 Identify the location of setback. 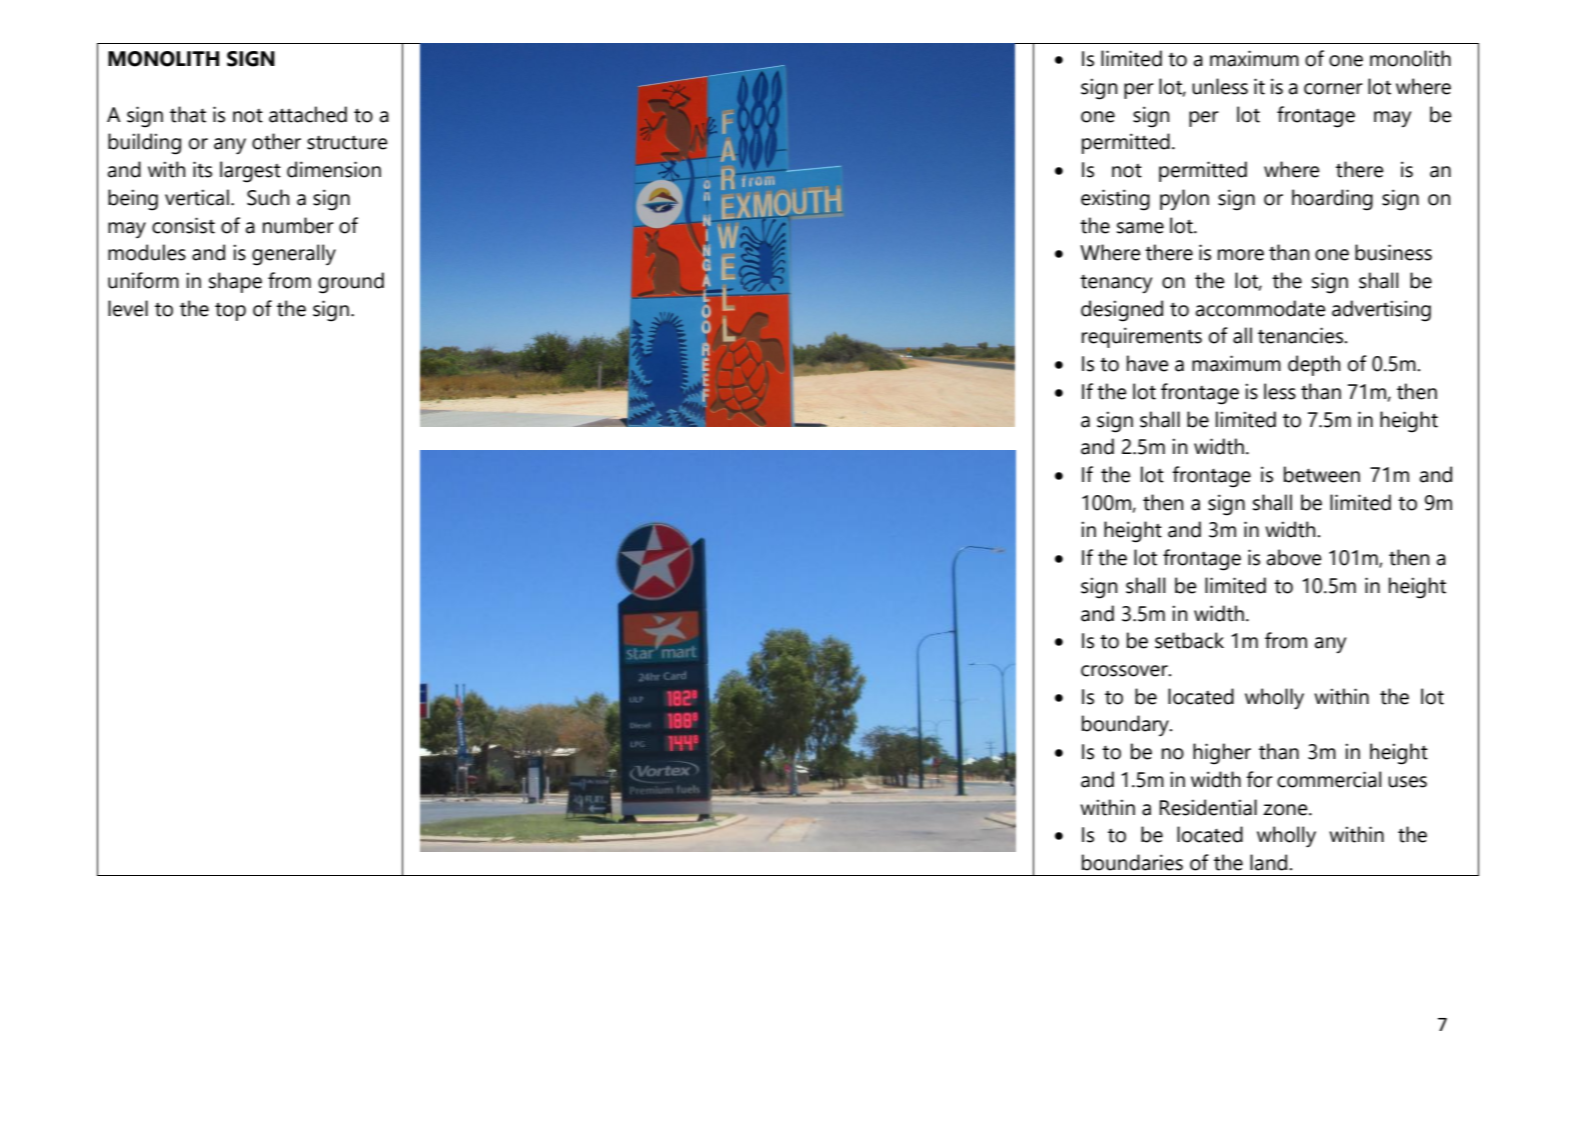
(1189, 640).
